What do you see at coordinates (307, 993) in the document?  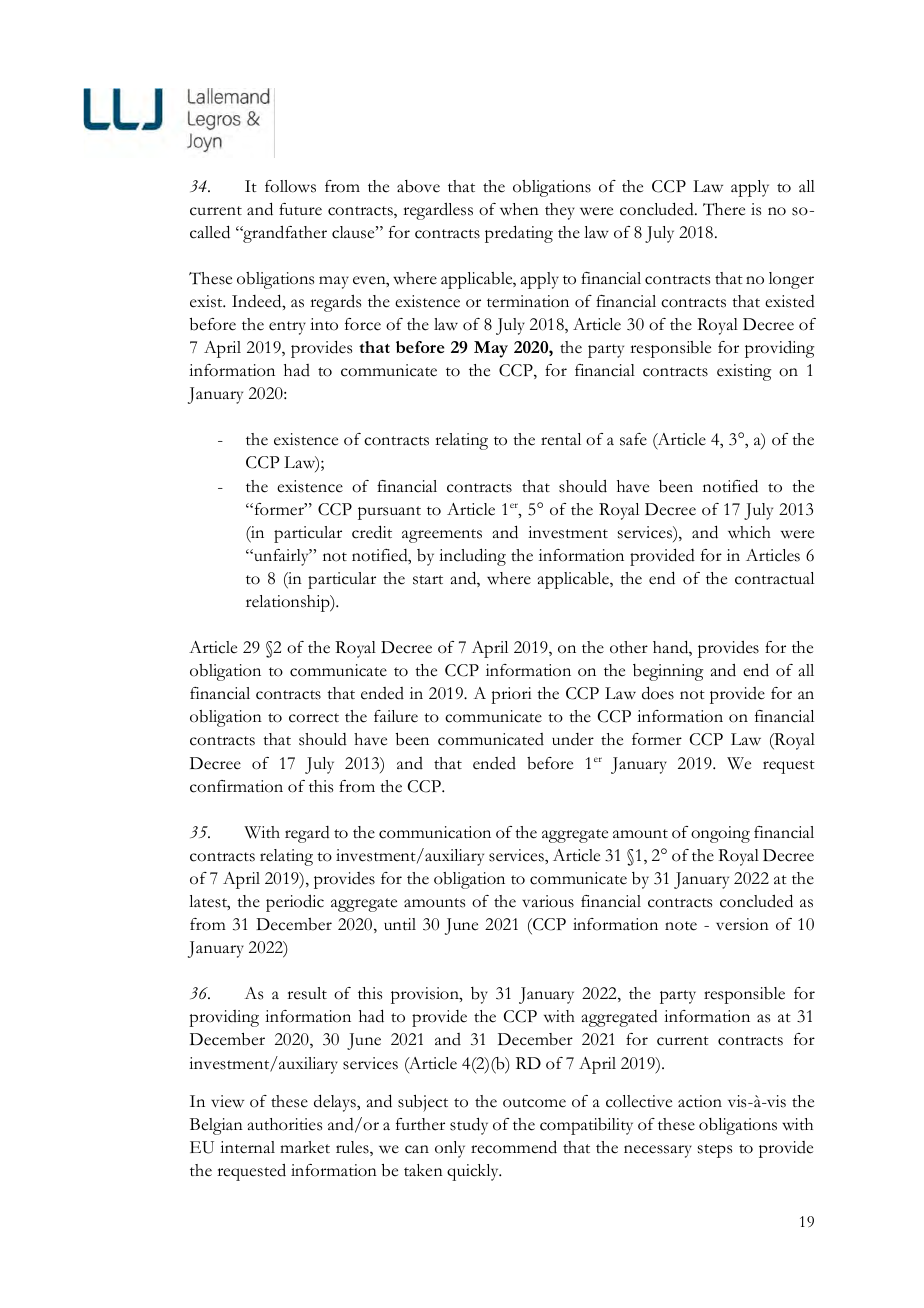 I see `result` at bounding box center [307, 993].
